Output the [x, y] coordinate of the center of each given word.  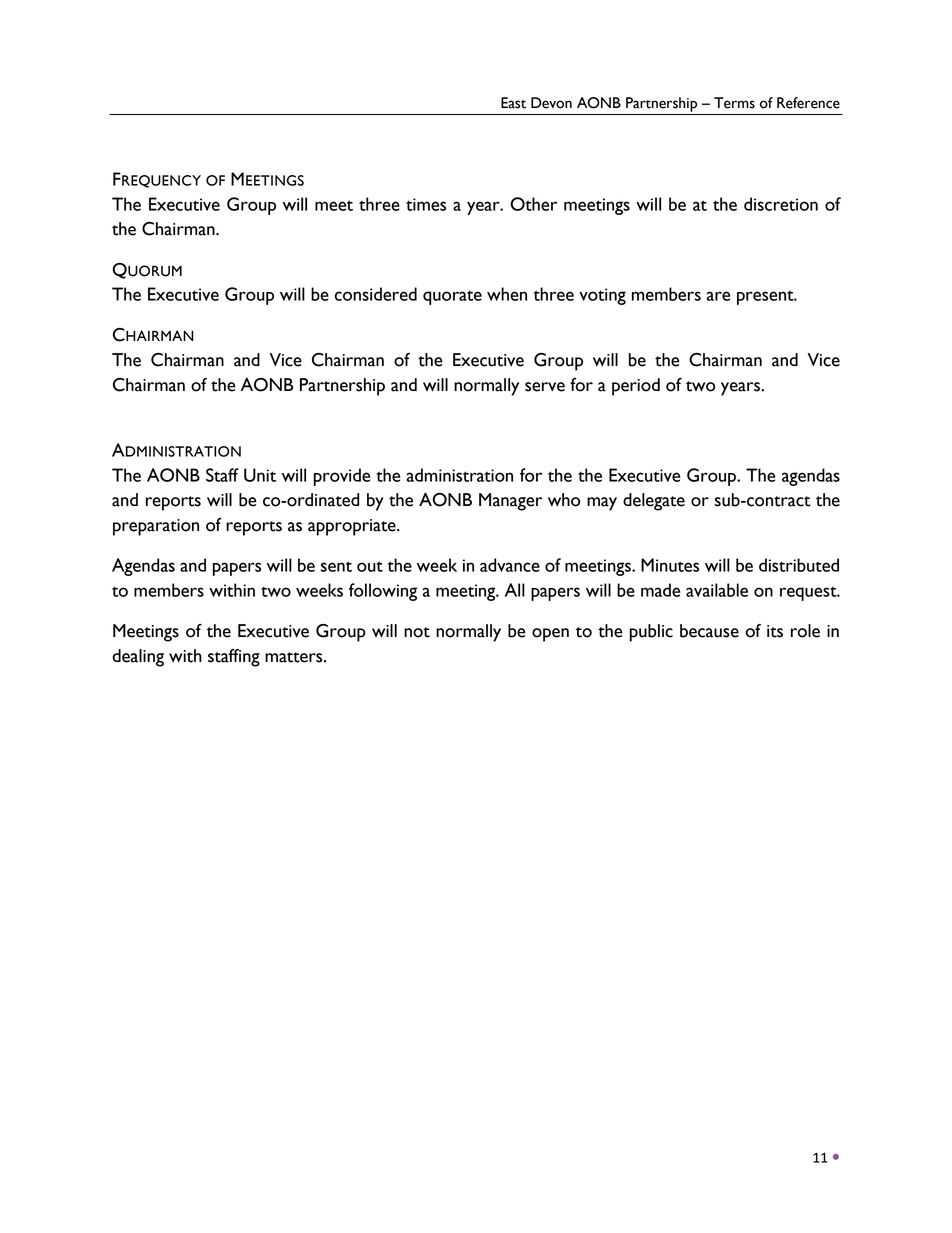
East [513, 103]
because [709, 631]
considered [376, 294]
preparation [156, 527]
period [636, 387]
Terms [734, 103]
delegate [654, 502]
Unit [260, 475]
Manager [510, 502]
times [426, 204]
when [507, 294]
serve [545, 387]
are [718, 296]
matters [295, 657]
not [417, 632]
